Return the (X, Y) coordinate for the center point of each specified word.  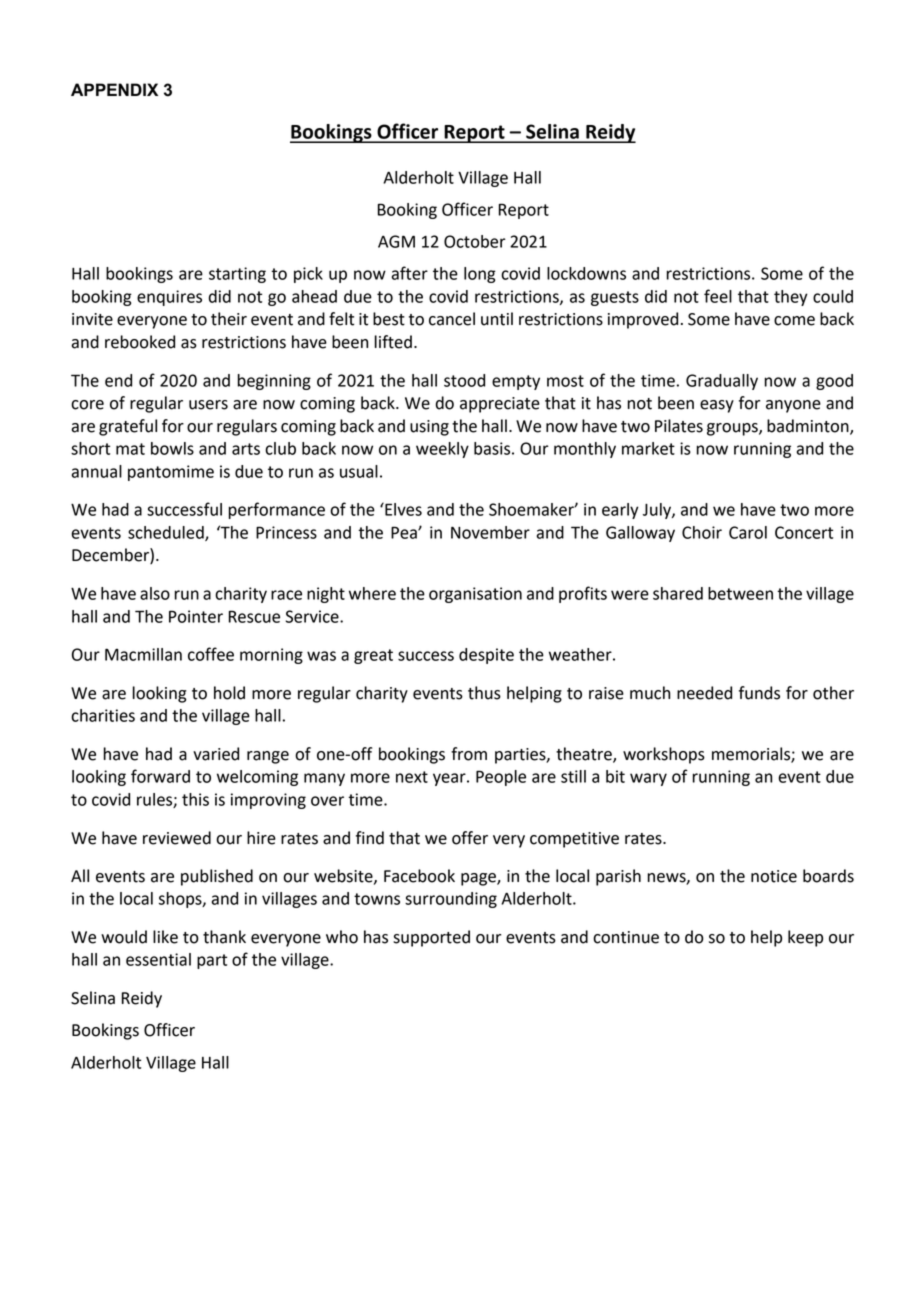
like (165, 937)
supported (431, 938)
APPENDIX (114, 89)
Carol (748, 532)
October (475, 241)
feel (718, 296)
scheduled (167, 533)
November (490, 532)
